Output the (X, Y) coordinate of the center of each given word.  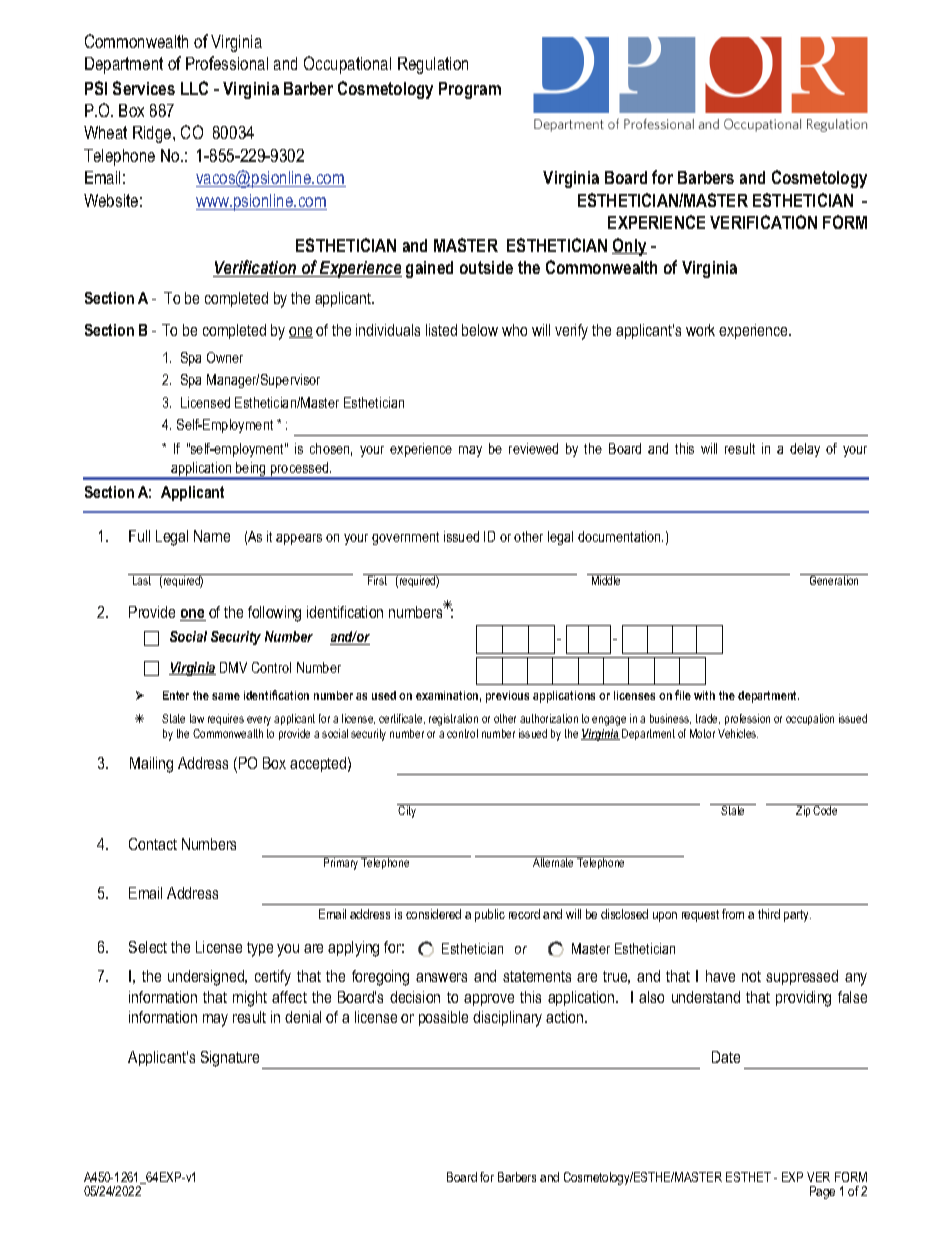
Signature (230, 1059)
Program (470, 90)
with (704, 695)
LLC (194, 88)
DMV (233, 667)
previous (507, 697)
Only (629, 247)
